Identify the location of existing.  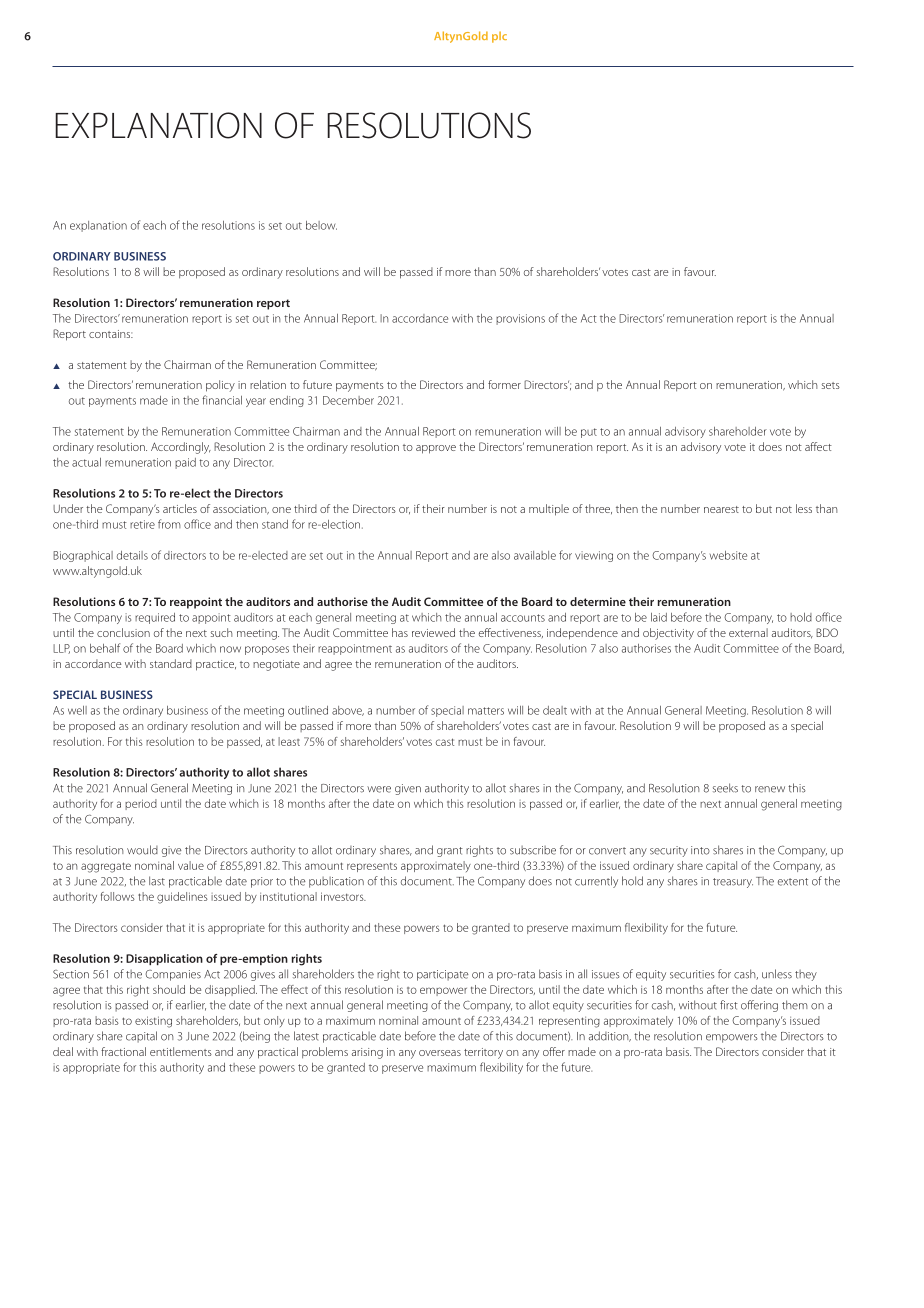
(153, 1022).
